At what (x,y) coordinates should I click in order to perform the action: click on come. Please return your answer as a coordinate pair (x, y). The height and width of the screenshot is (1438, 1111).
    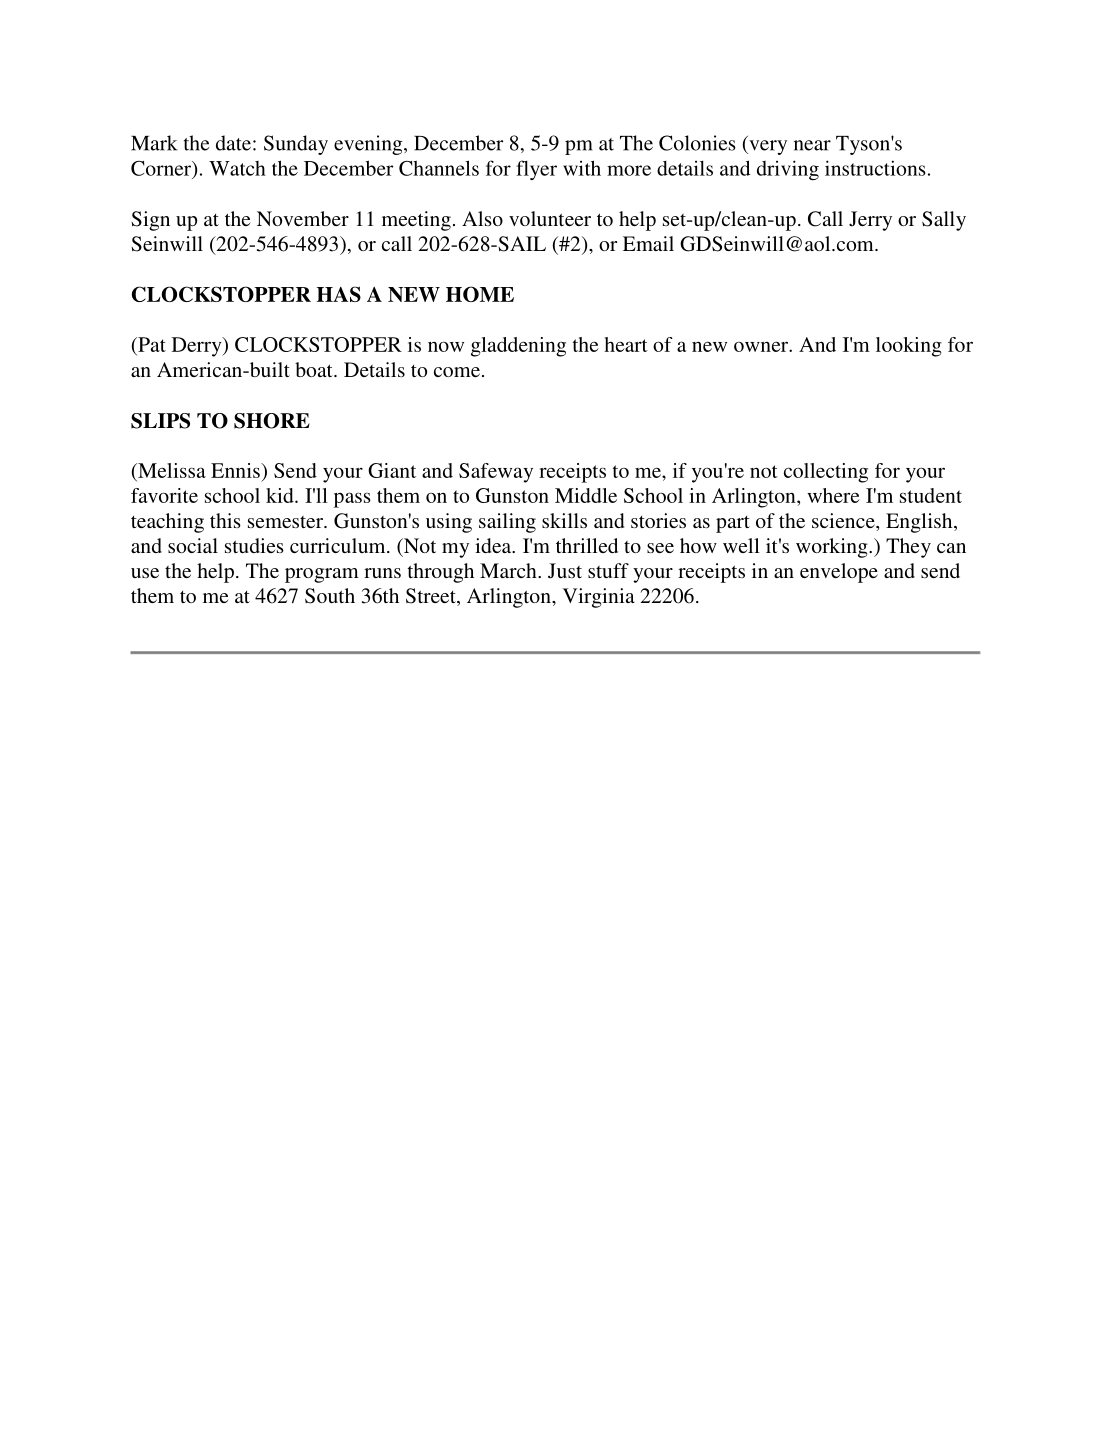
    Looking at the image, I should click on (457, 372).
